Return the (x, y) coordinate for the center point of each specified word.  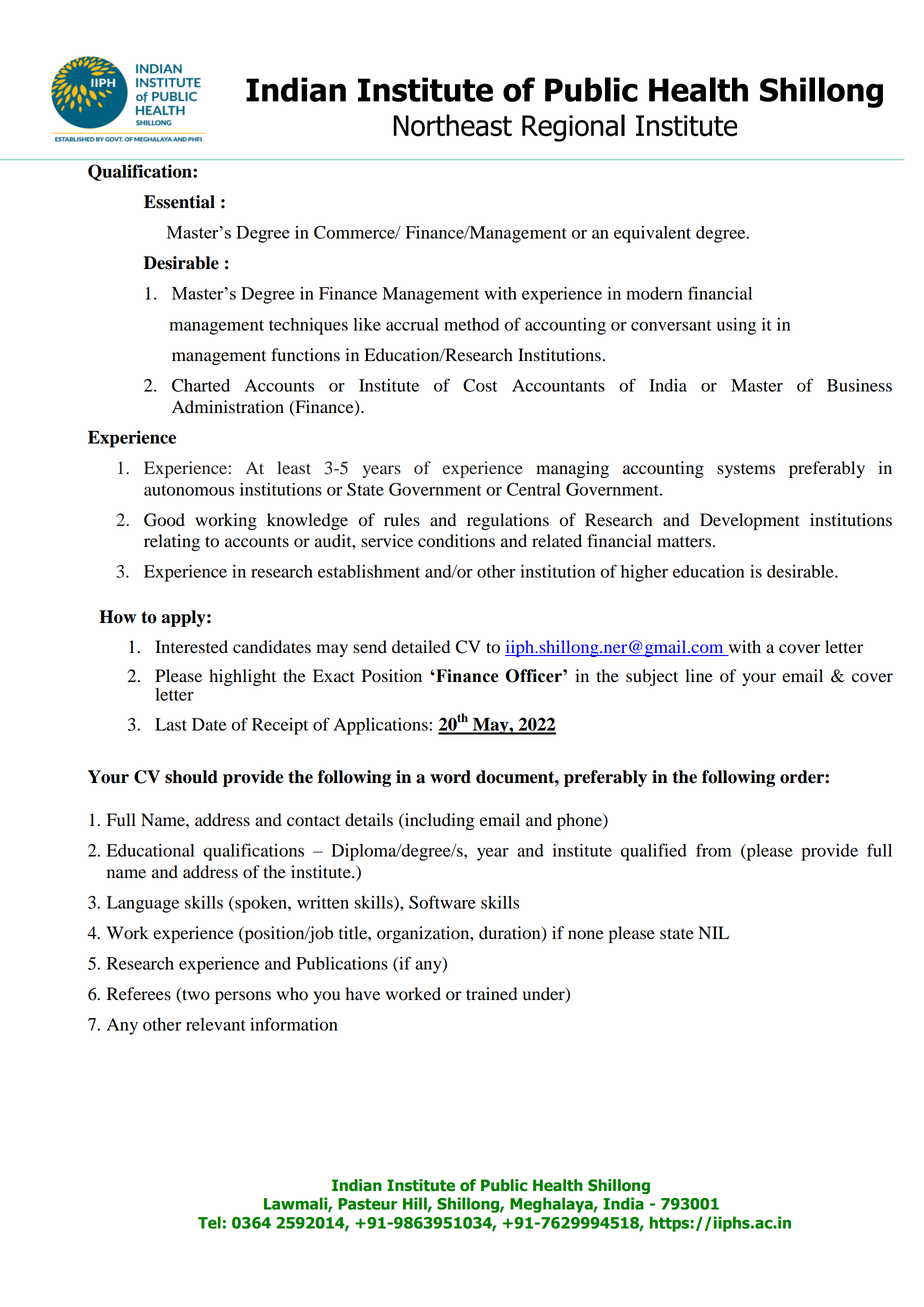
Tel (209, 1222)
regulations (508, 521)
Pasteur (368, 1204)
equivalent (652, 234)
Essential (179, 202)
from (713, 850)
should (191, 777)
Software (442, 902)
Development (750, 521)
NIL (713, 932)
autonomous (189, 490)
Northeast (452, 125)
